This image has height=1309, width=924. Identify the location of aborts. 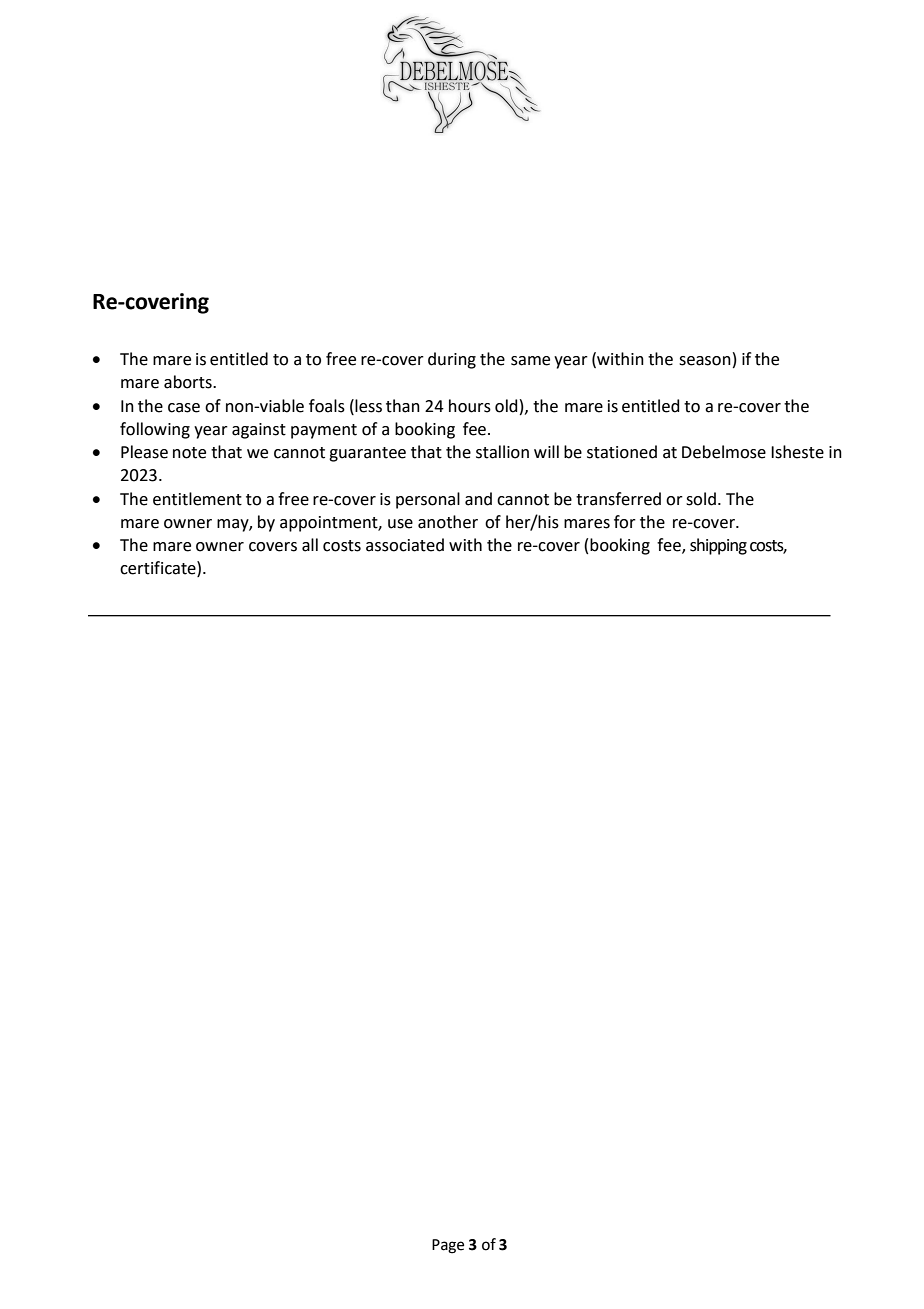
(189, 382).
